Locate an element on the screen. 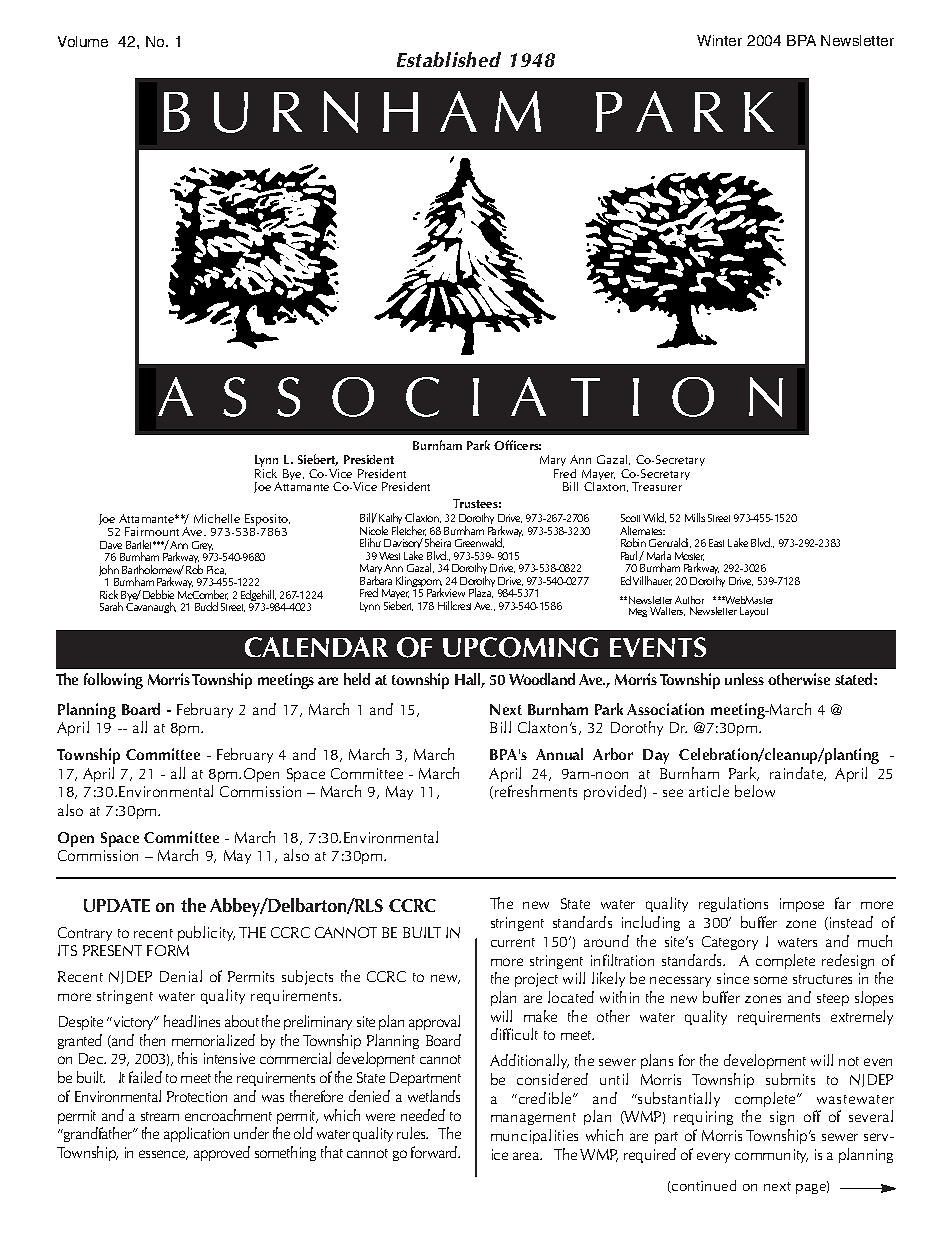 The image size is (952, 1233). refreshments is located at coordinates (536, 791).
